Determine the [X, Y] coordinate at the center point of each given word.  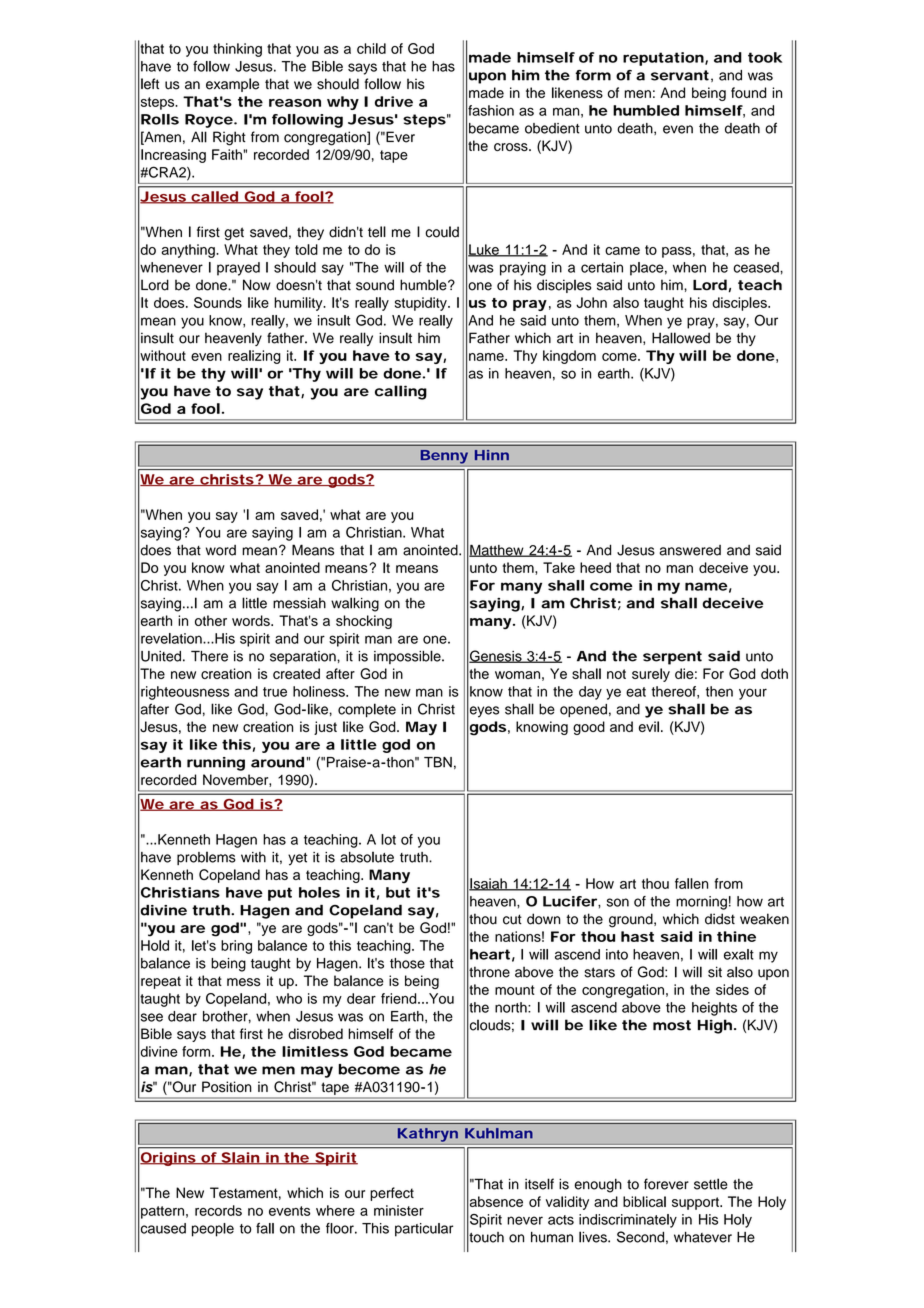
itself [539, 1184]
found [748, 92]
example [232, 85]
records [218, 1210]
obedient [552, 128]
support [696, 1203]
